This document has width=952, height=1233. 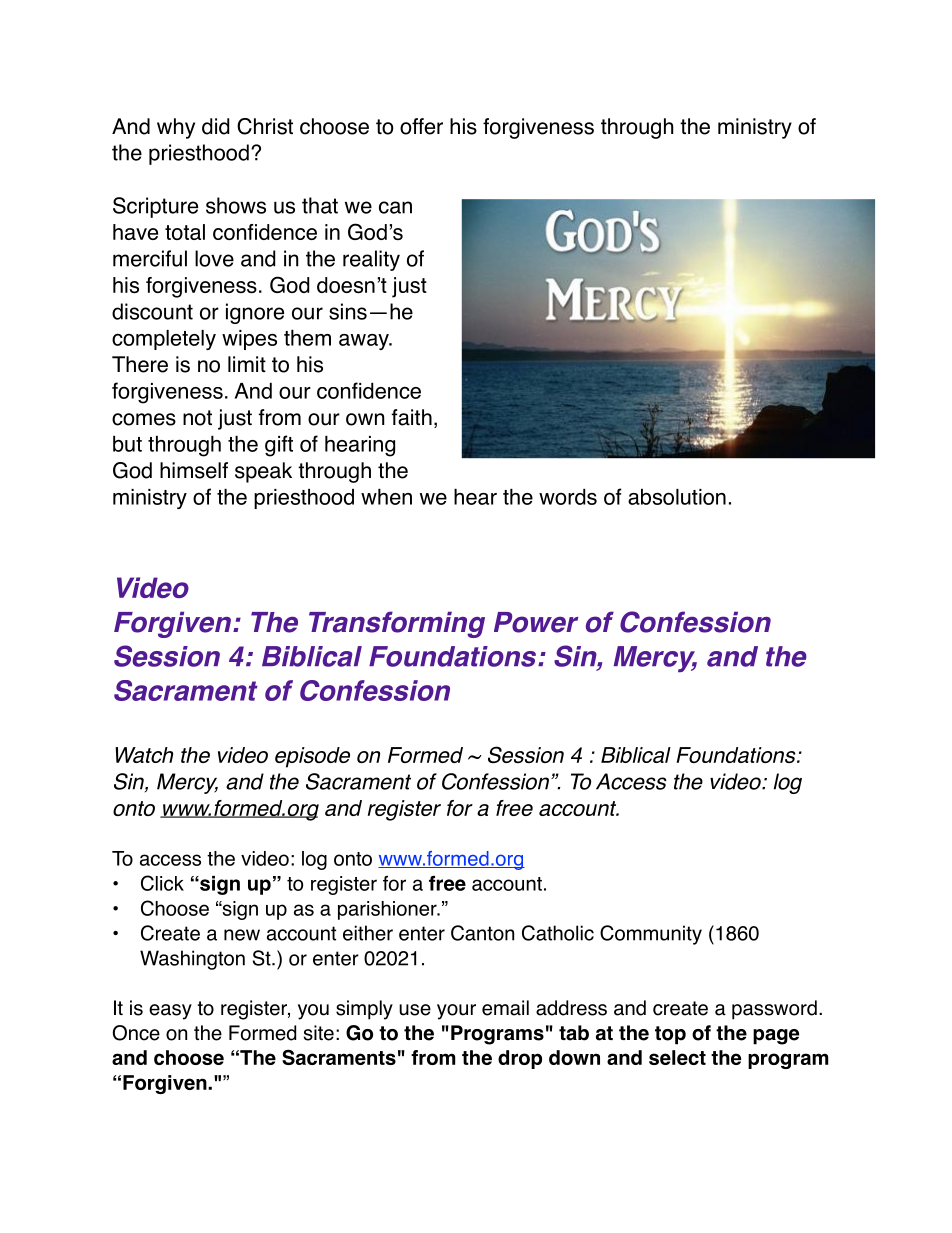 I want to click on absolution, so click(x=677, y=497).
